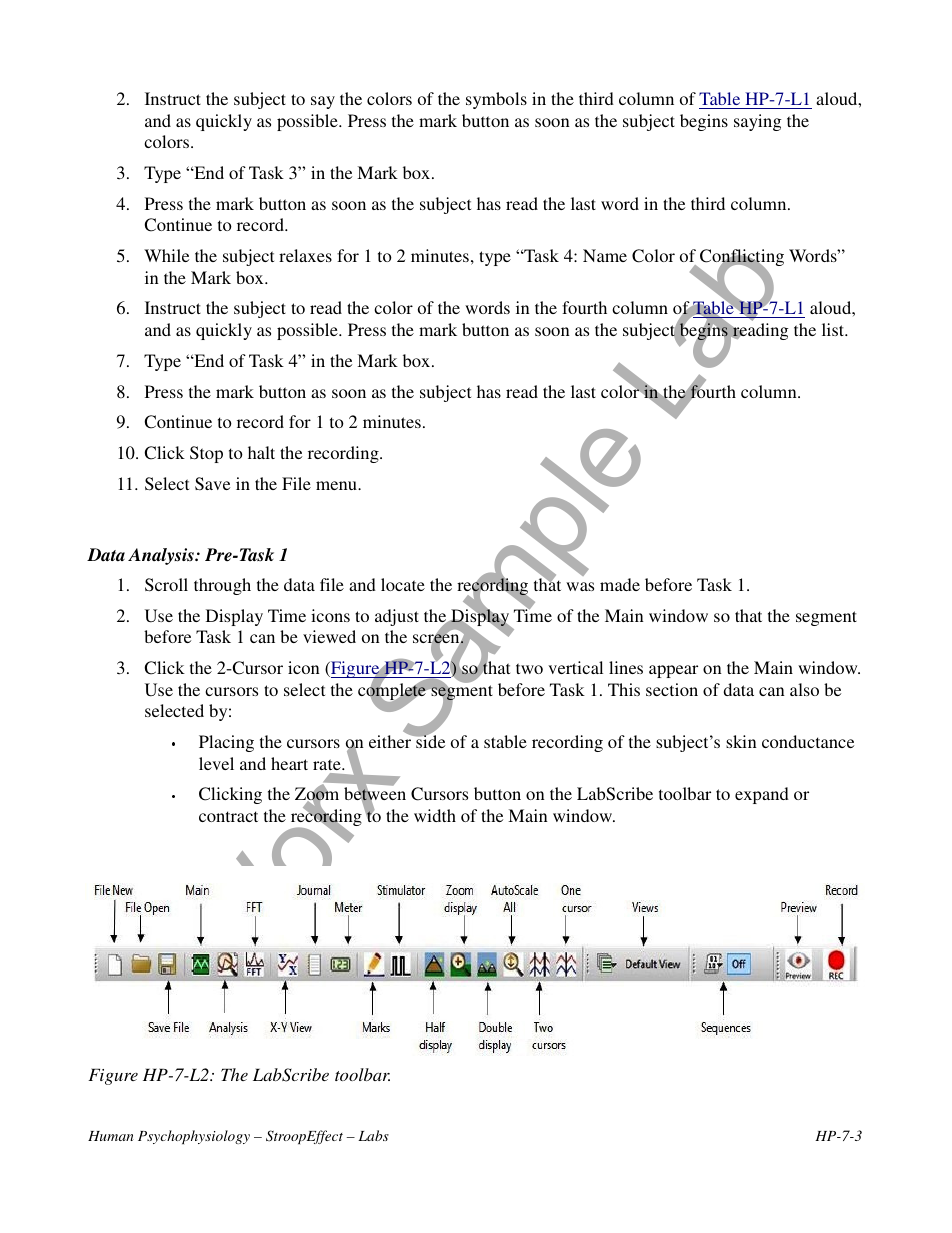  Describe the element at coordinates (757, 122) in the screenshot. I see `saying` at that location.
